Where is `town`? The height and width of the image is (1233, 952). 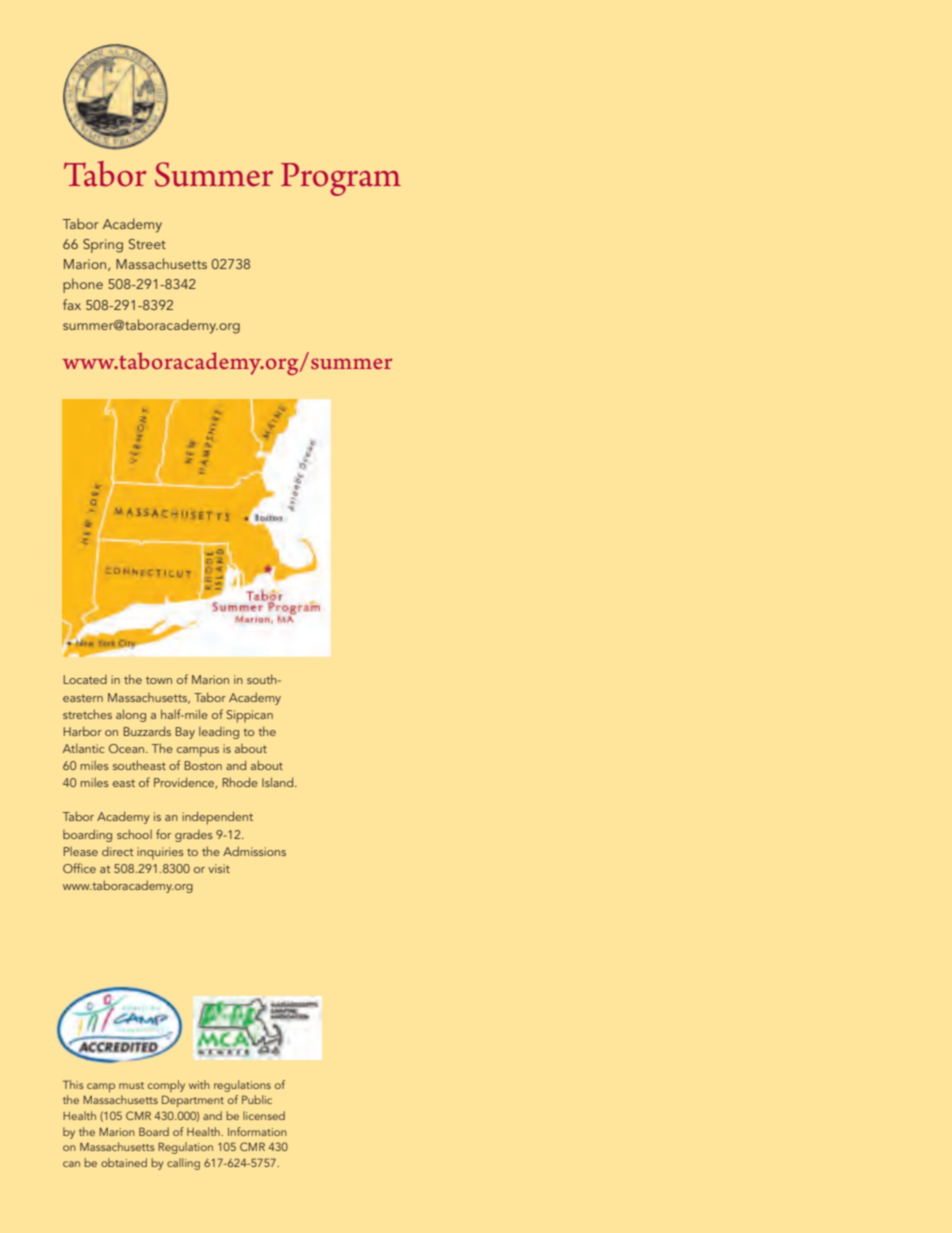
town is located at coordinates (159, 680).
